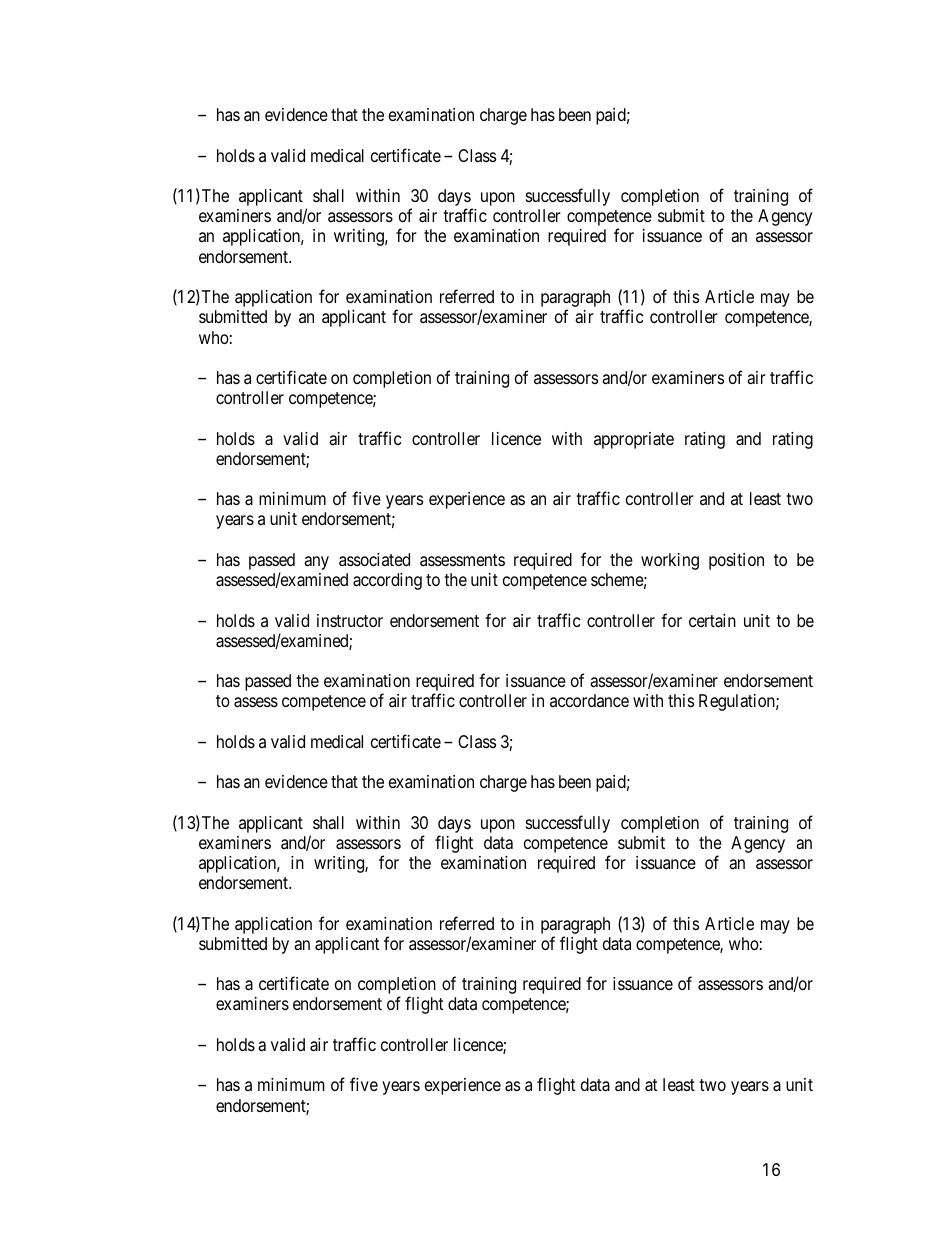  Describe the element at coordinates (589, 700) in the screenshot. I see `accordance` at that location.
